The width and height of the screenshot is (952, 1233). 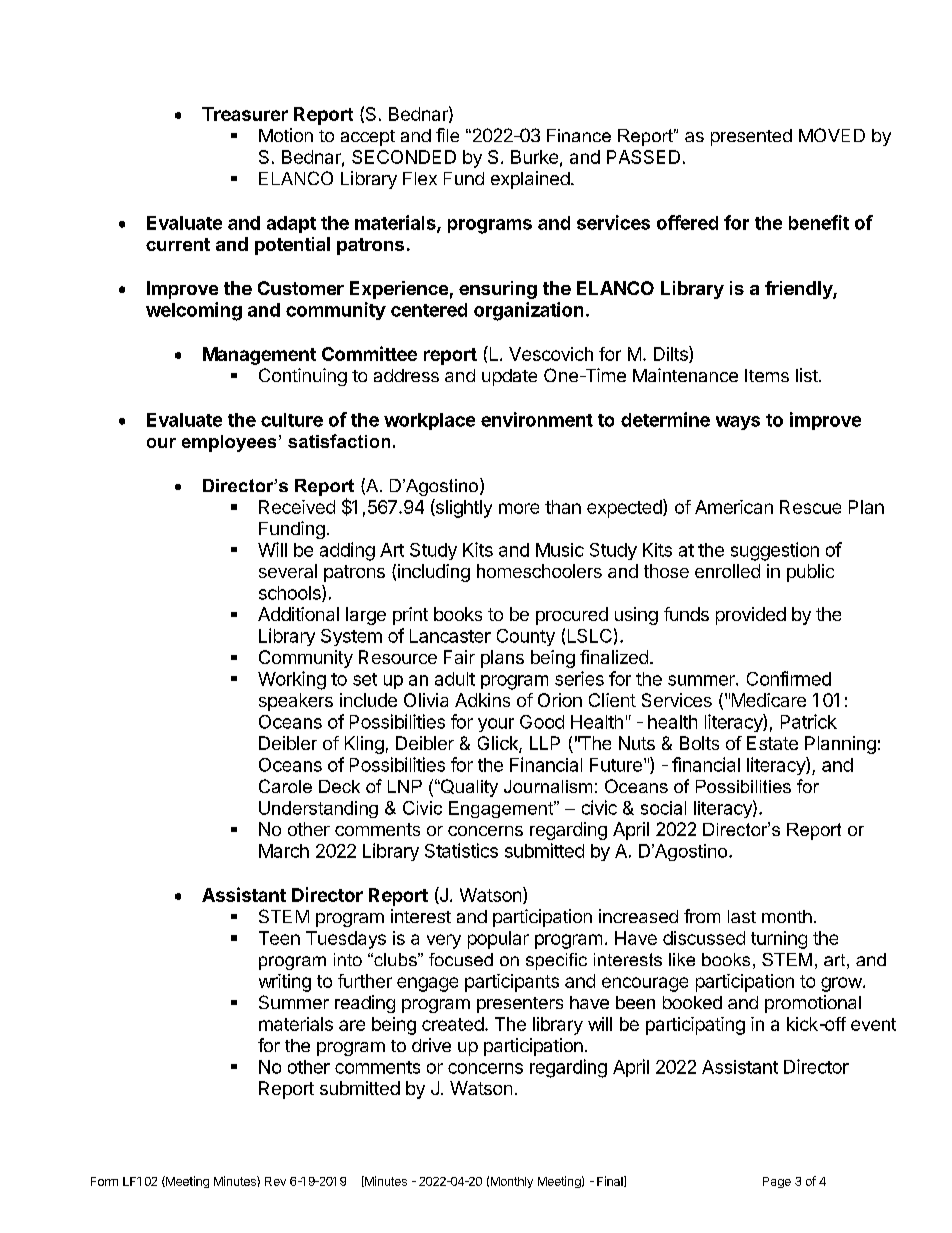 I want to click on Rev, so click(x=275, y=1181).
